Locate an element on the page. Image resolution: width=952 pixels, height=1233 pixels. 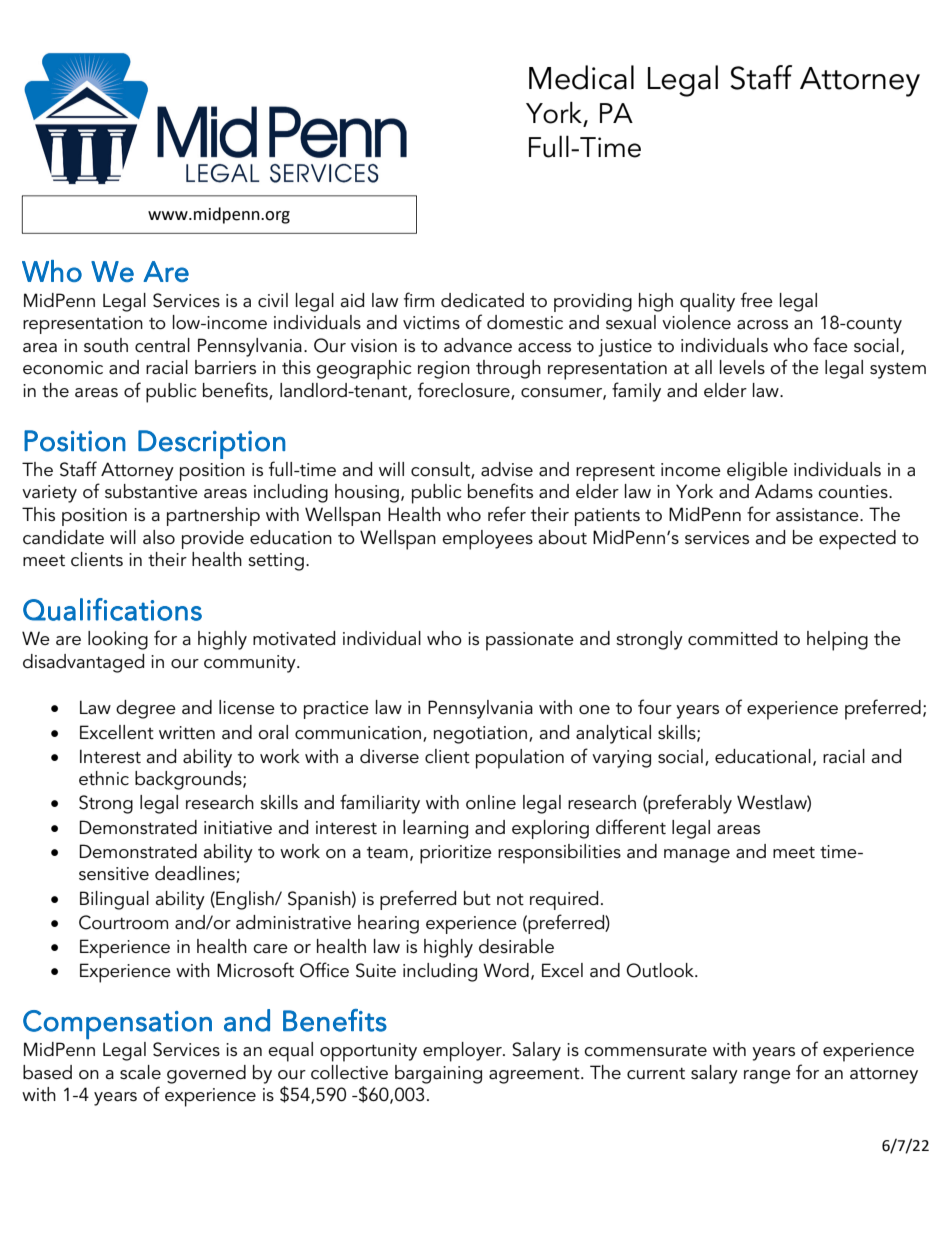
eligible is located at coordinates (757, 471).
